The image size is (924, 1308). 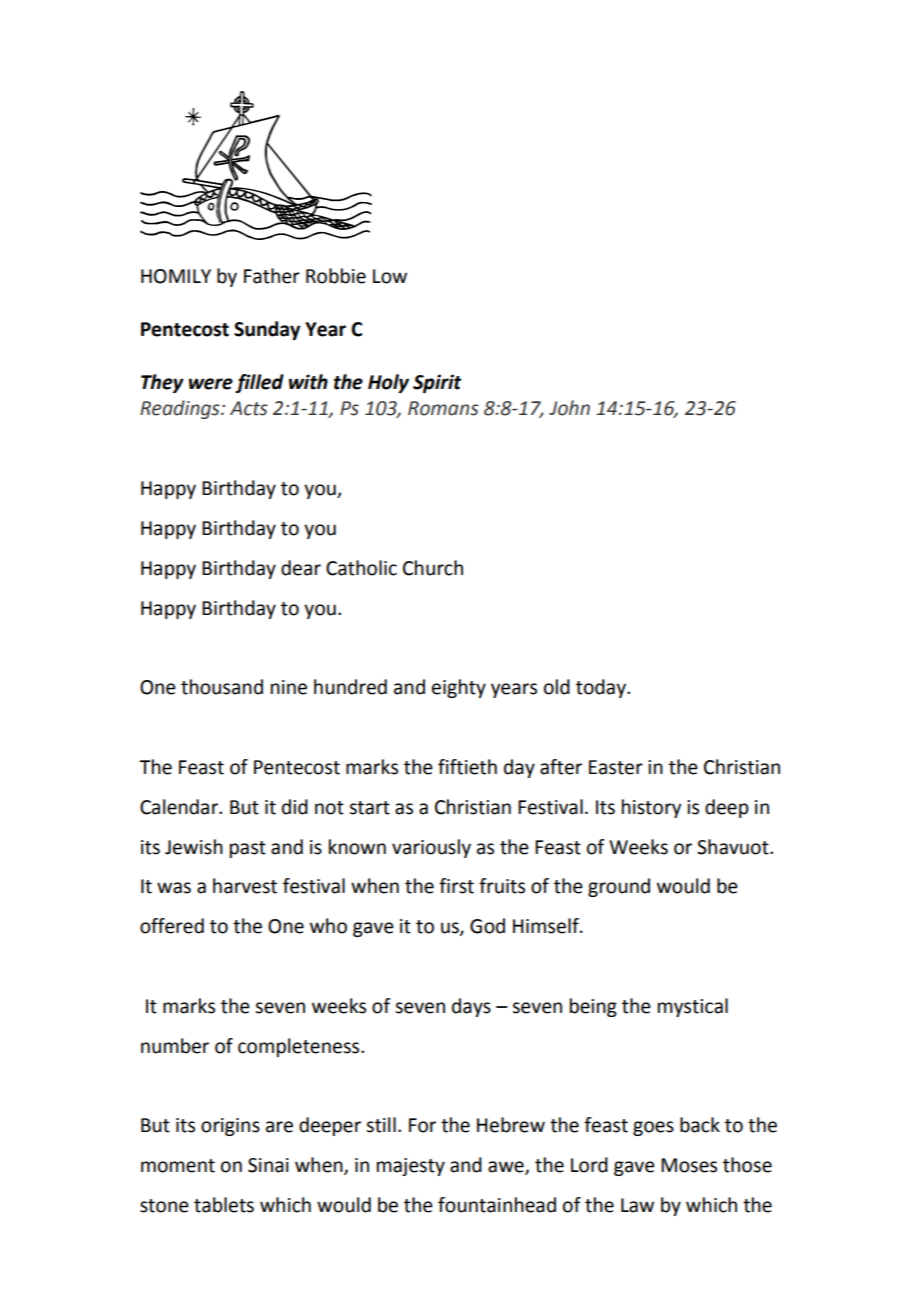 What do you see at coordinates (619, 887) in the image?
I see `ground` at bounding box center [619, 887].
